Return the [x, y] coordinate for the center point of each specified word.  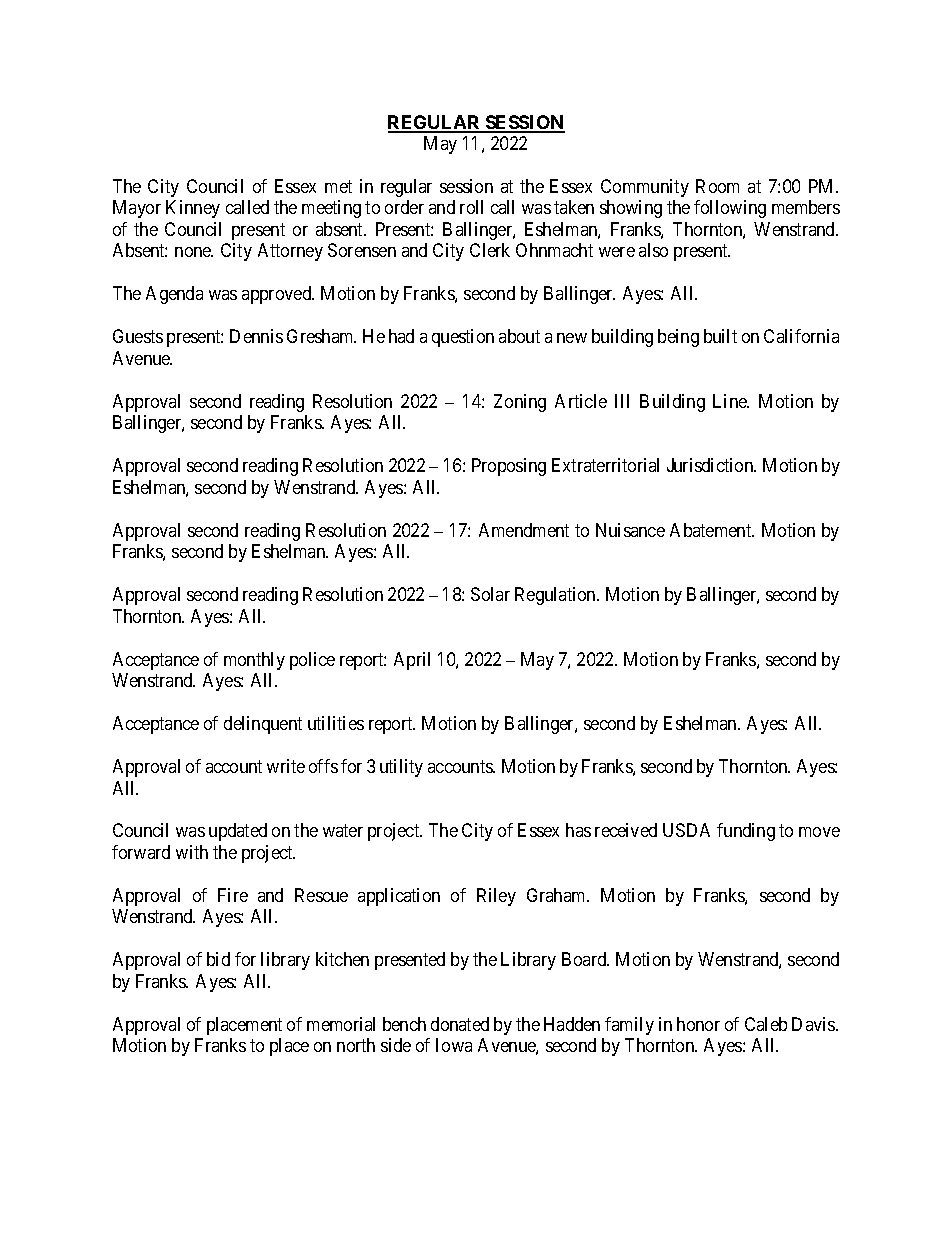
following [730, 209]
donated [460, 1024]
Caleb [766, 1024]
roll [471, 207]
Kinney [193, 209]
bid [218, 959]
